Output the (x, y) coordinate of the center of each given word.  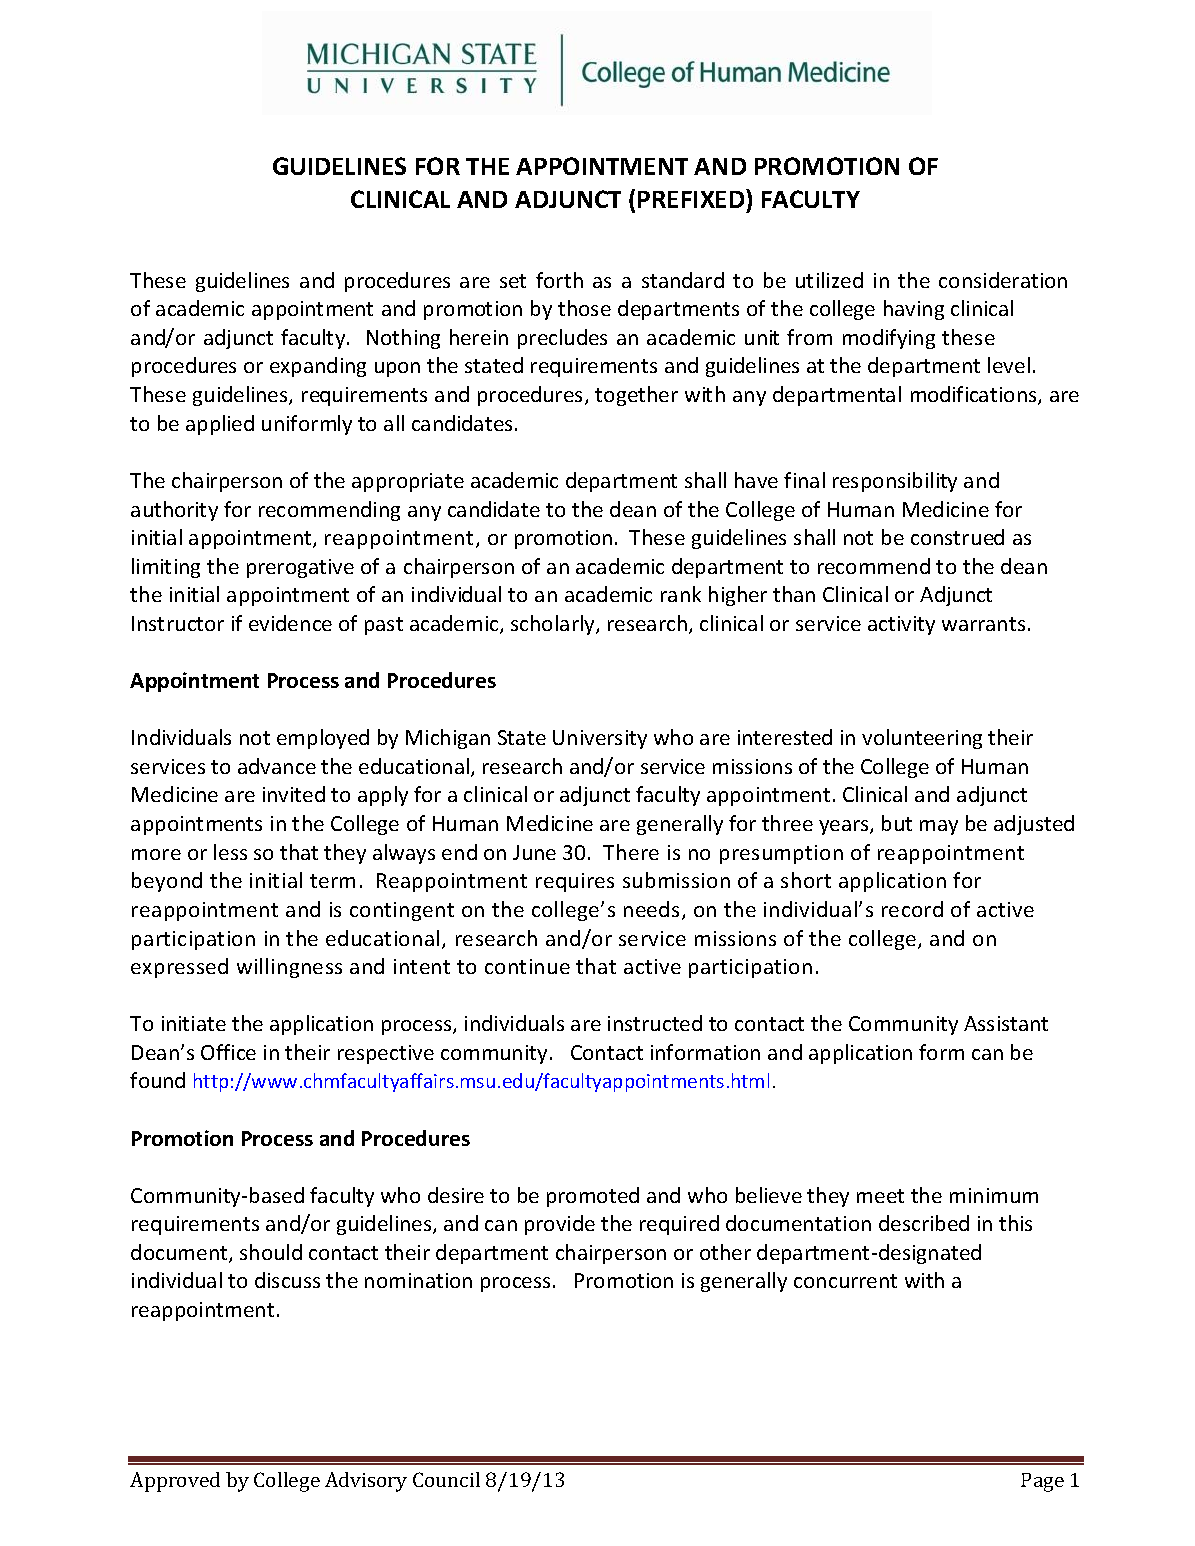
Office (228, 1052)
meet (880, 1196)
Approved (175, 1482)
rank (681, 594)
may (939, 827)
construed (957, 537)
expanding (318, 367)
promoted (593, 1197)
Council (446, 1479)
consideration (1003, 280)
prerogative (300, 568)
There (631, 852)
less (230, 852)
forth (559, 280)
